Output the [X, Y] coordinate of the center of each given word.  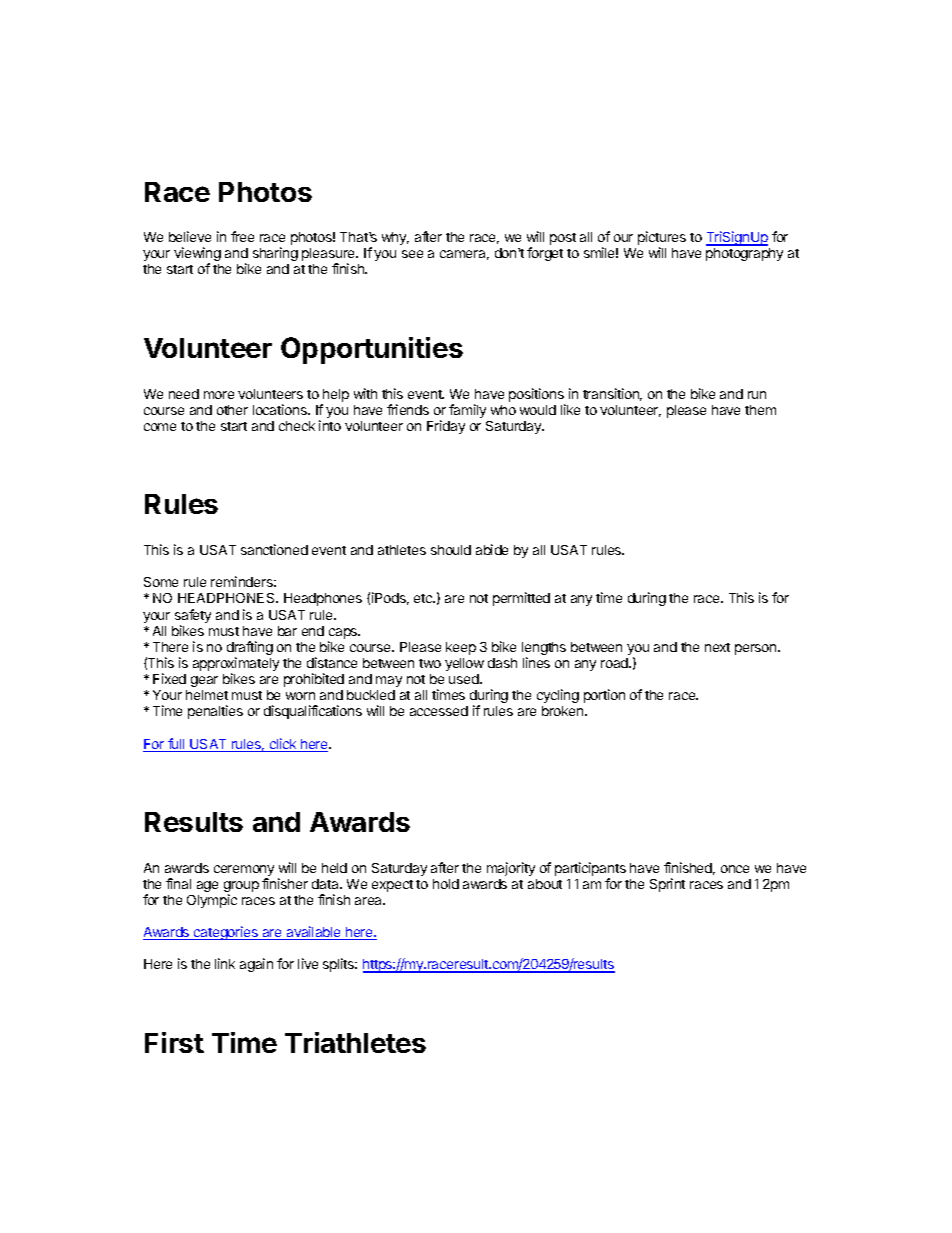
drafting [250, 649]
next [717, 647]
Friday [446, 427]
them [760, 410]
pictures [662, 239]
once [735, 869]
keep [461, 648]
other [232, 410]
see [412, 254]
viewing [197, 255]
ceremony [244, 872]
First [174, 1042]
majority [511, 869]
